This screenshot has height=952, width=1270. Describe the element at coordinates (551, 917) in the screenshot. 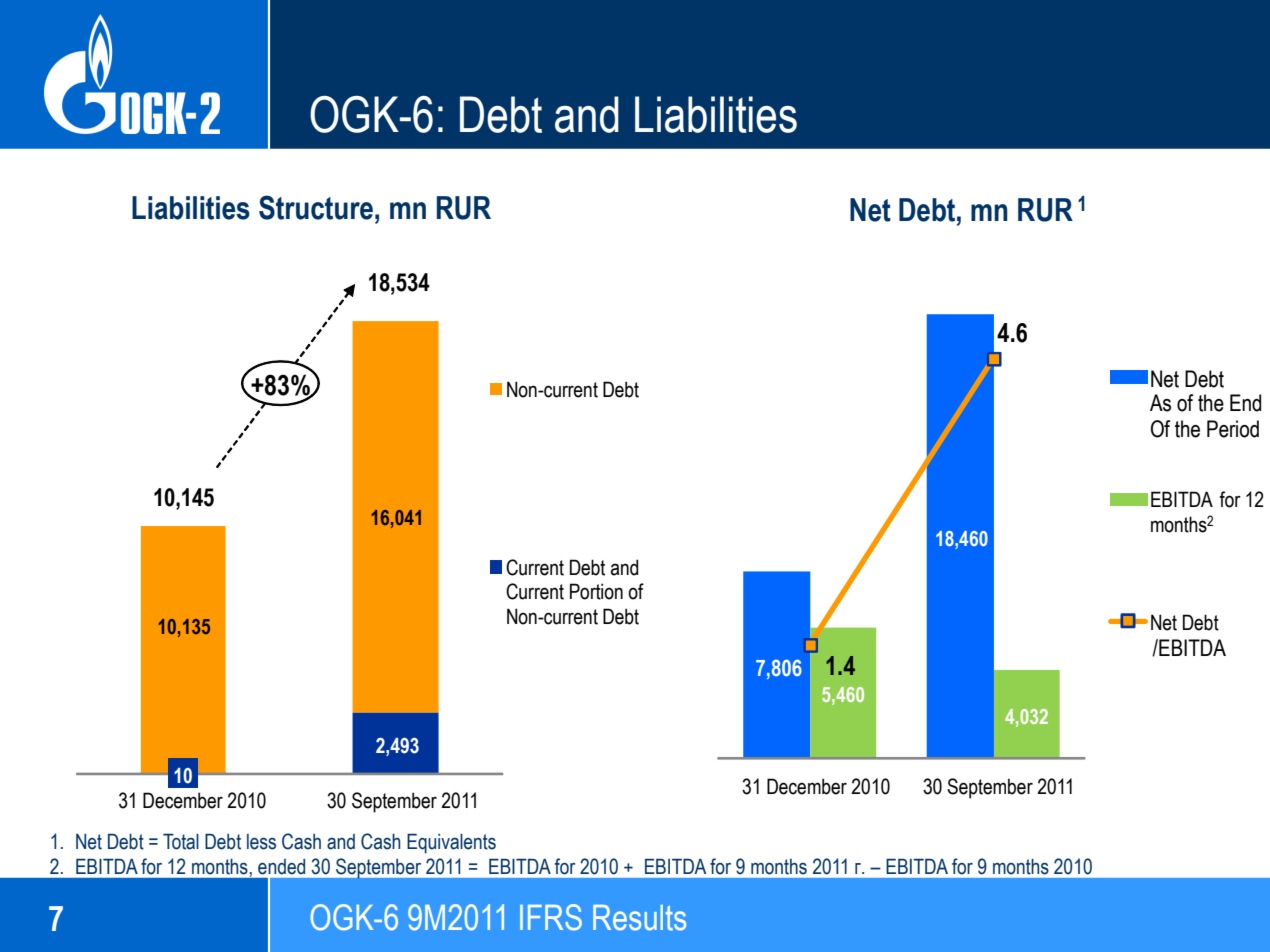

I see `IFRS` at that location.
